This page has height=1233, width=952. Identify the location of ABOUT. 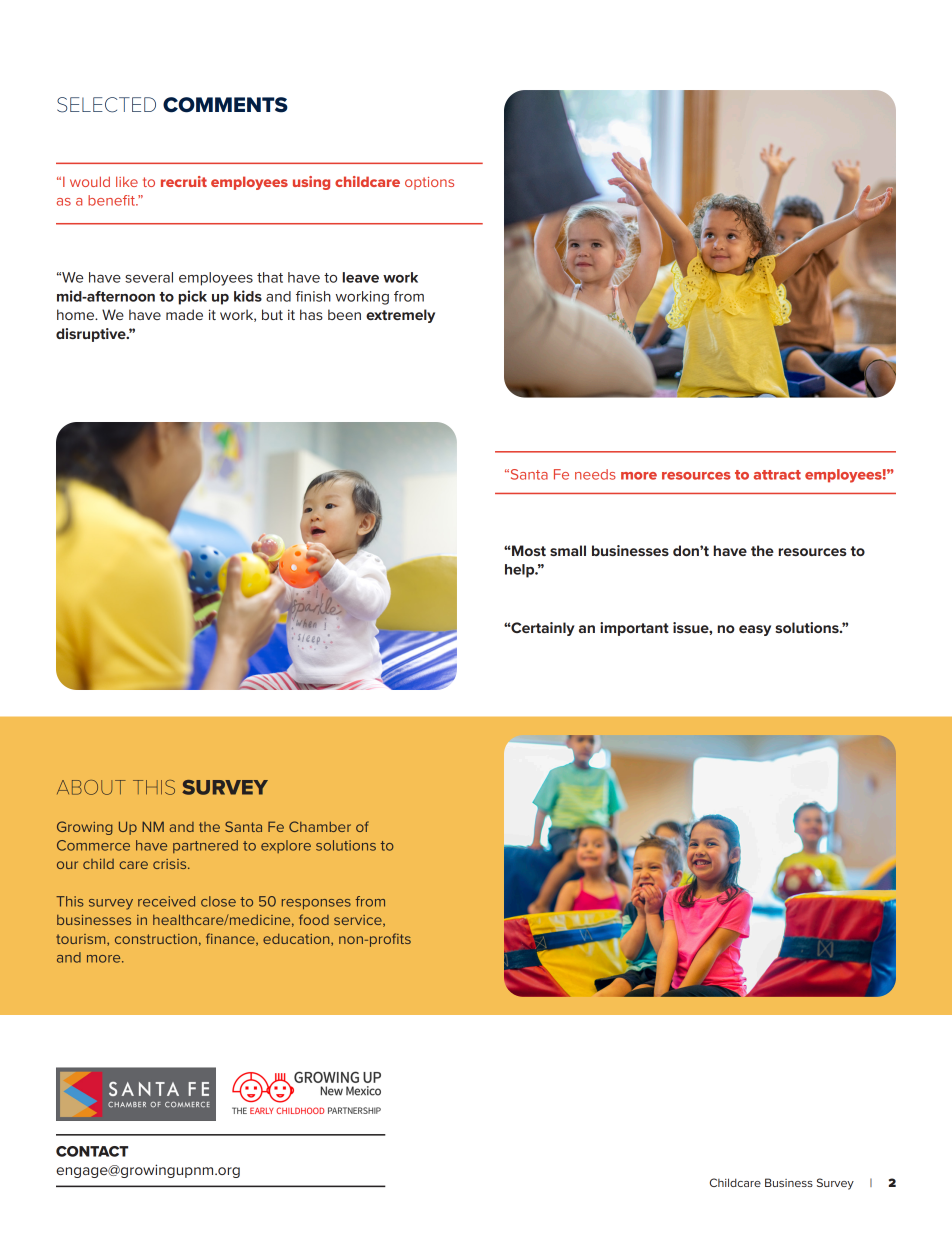
(91, 787).
